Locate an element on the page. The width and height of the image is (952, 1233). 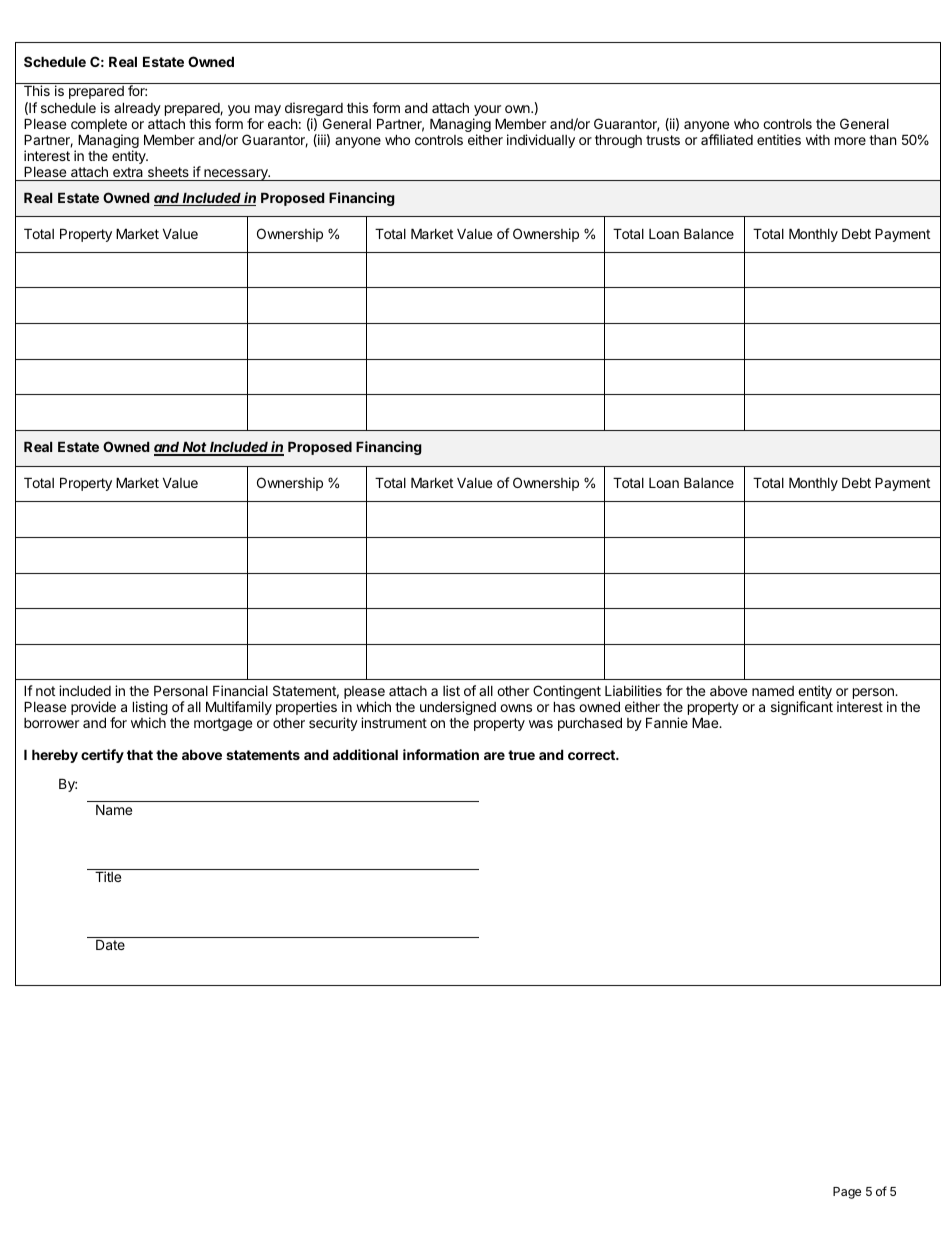
sheets is located at coordinates (168, 172).
